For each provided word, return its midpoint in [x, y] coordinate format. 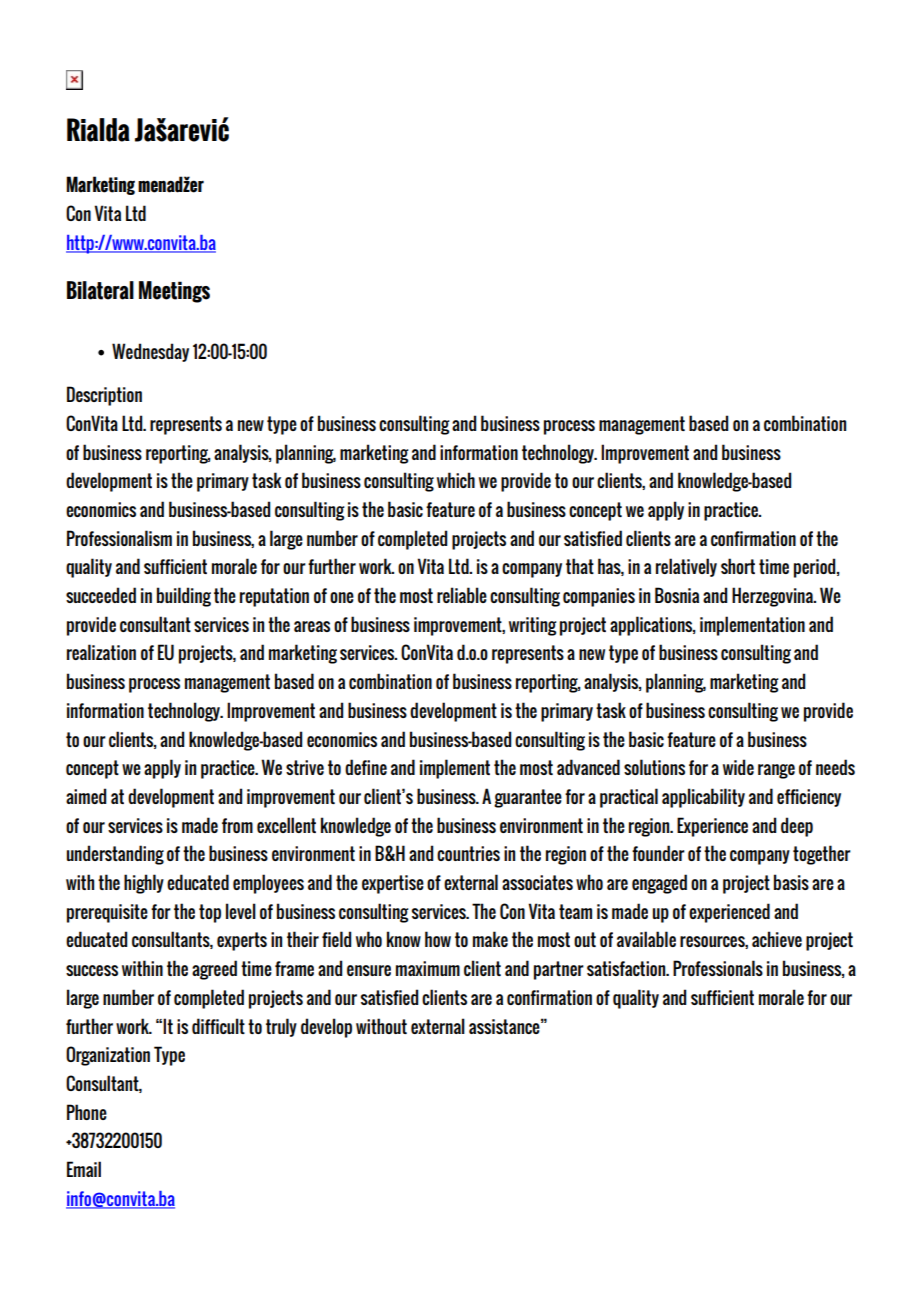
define [366, 767]
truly [281, 1027]
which [456, 480]
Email [84, 1169]
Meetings [174, 292]
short [738, 566]
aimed [86, 796]
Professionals [718, 968]
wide [738, 767]
